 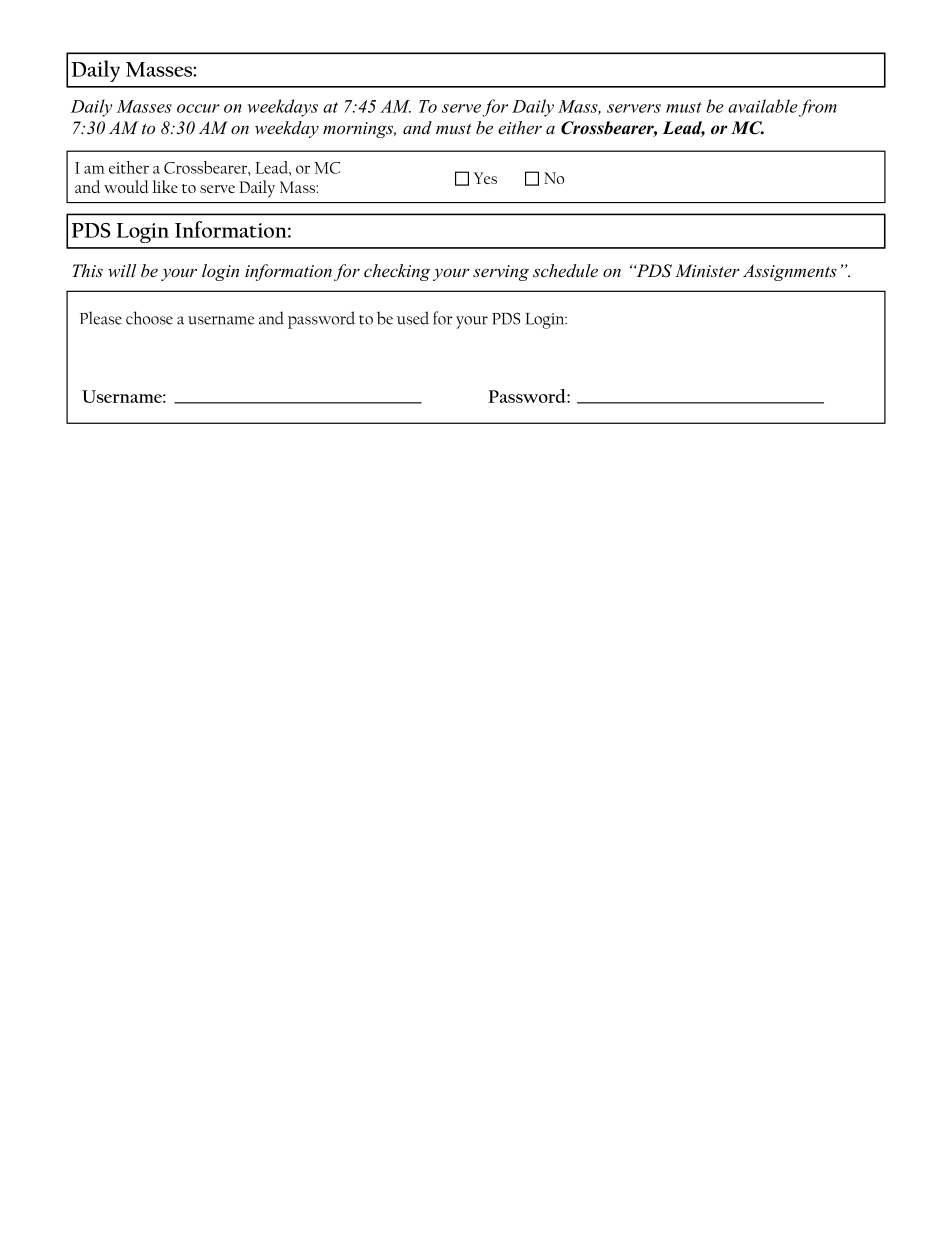 What do you see at coordinates (501, 273) in the page?
I see `serving` at bounding box center [501, 273].
